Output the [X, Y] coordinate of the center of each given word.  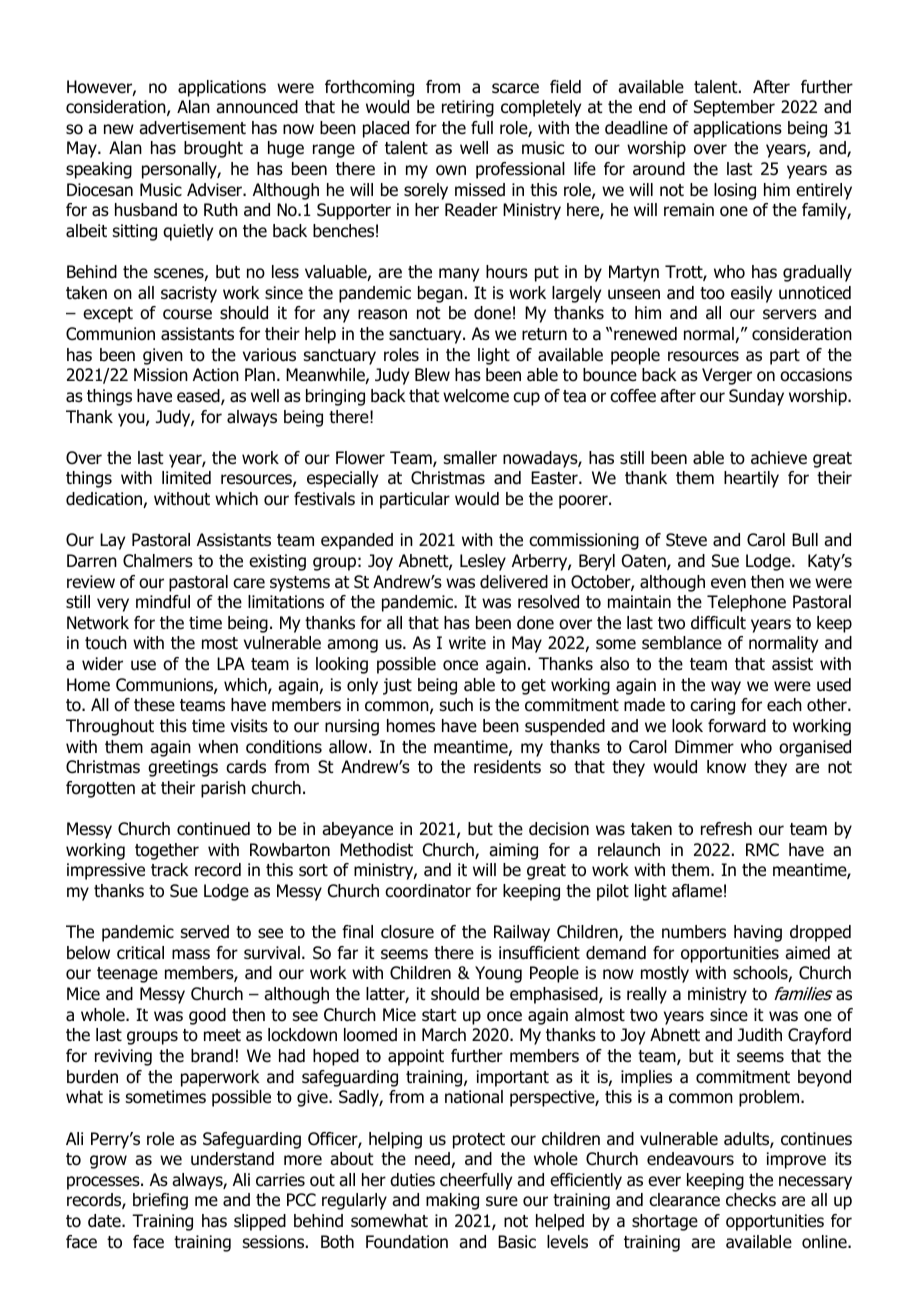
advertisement [192, 128]
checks [751, 1200]
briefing [160, 1201]
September [734, 108]
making [452, 1201]
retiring [468, 108]
